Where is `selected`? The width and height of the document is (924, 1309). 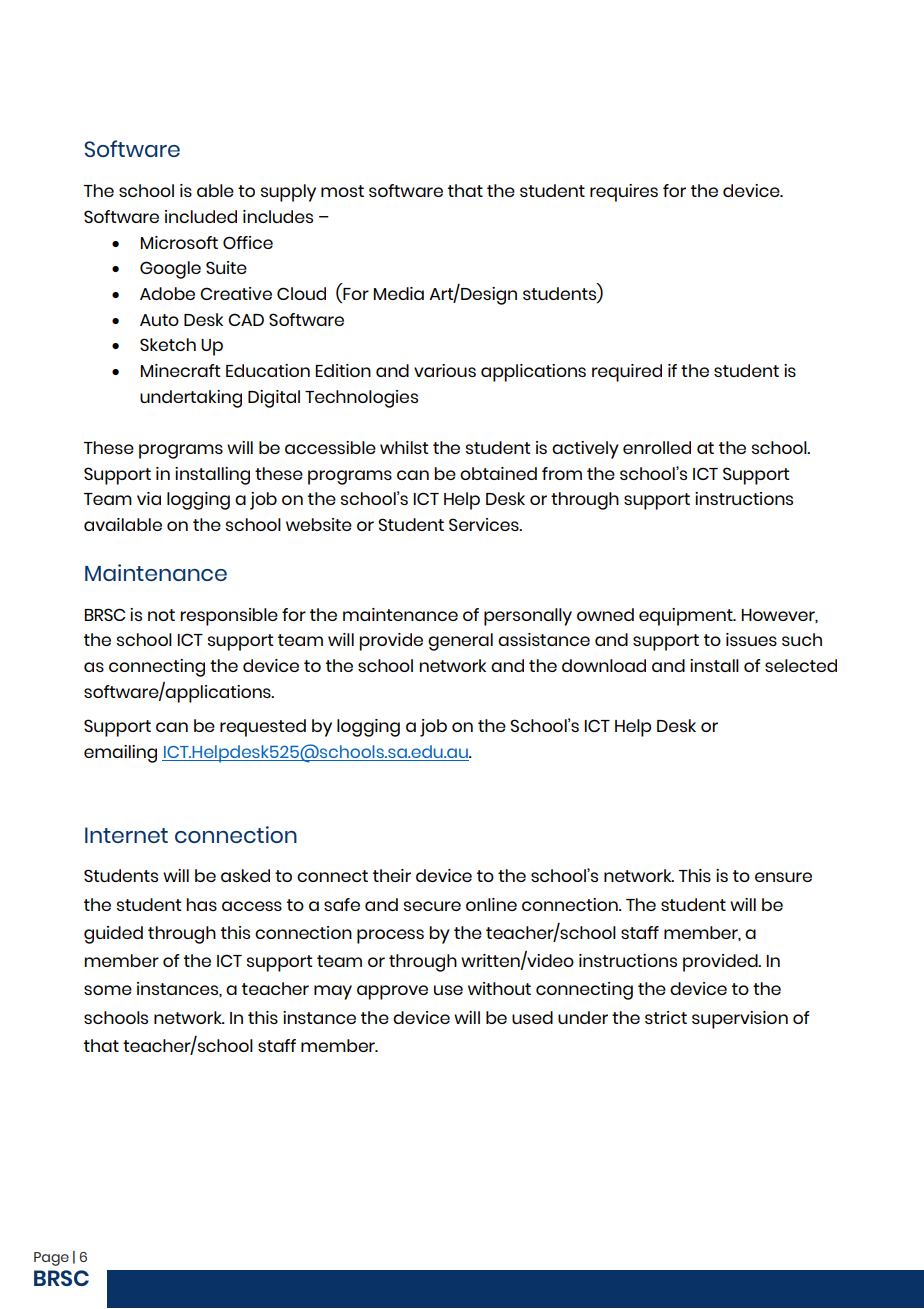
selected is located at coordinates (801, 665).
